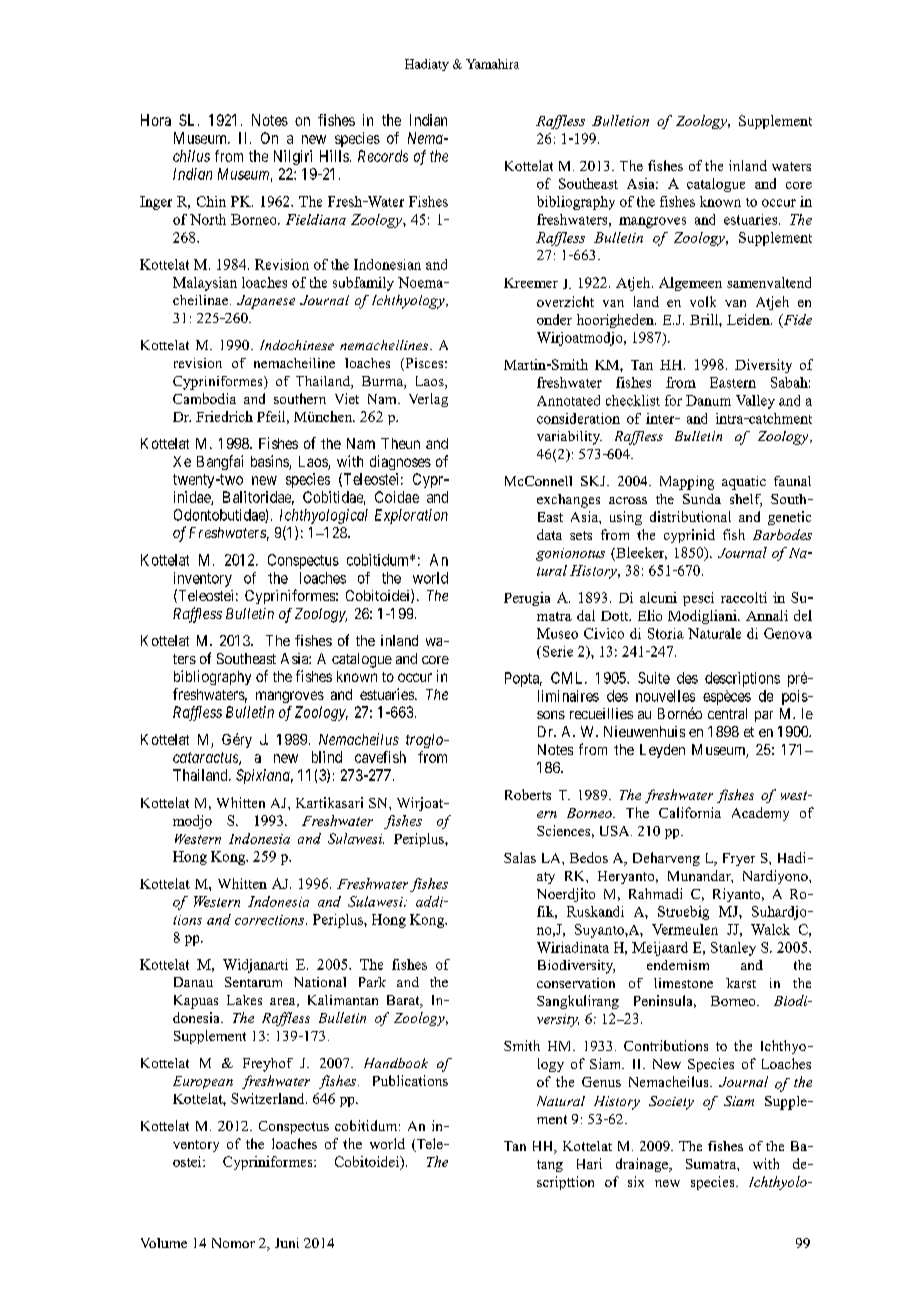 Image resolution: width=924 pixels, height=1308 pixels. Describe the element at coordinates (746, 500) in the image. I see `shelf` at that location.
